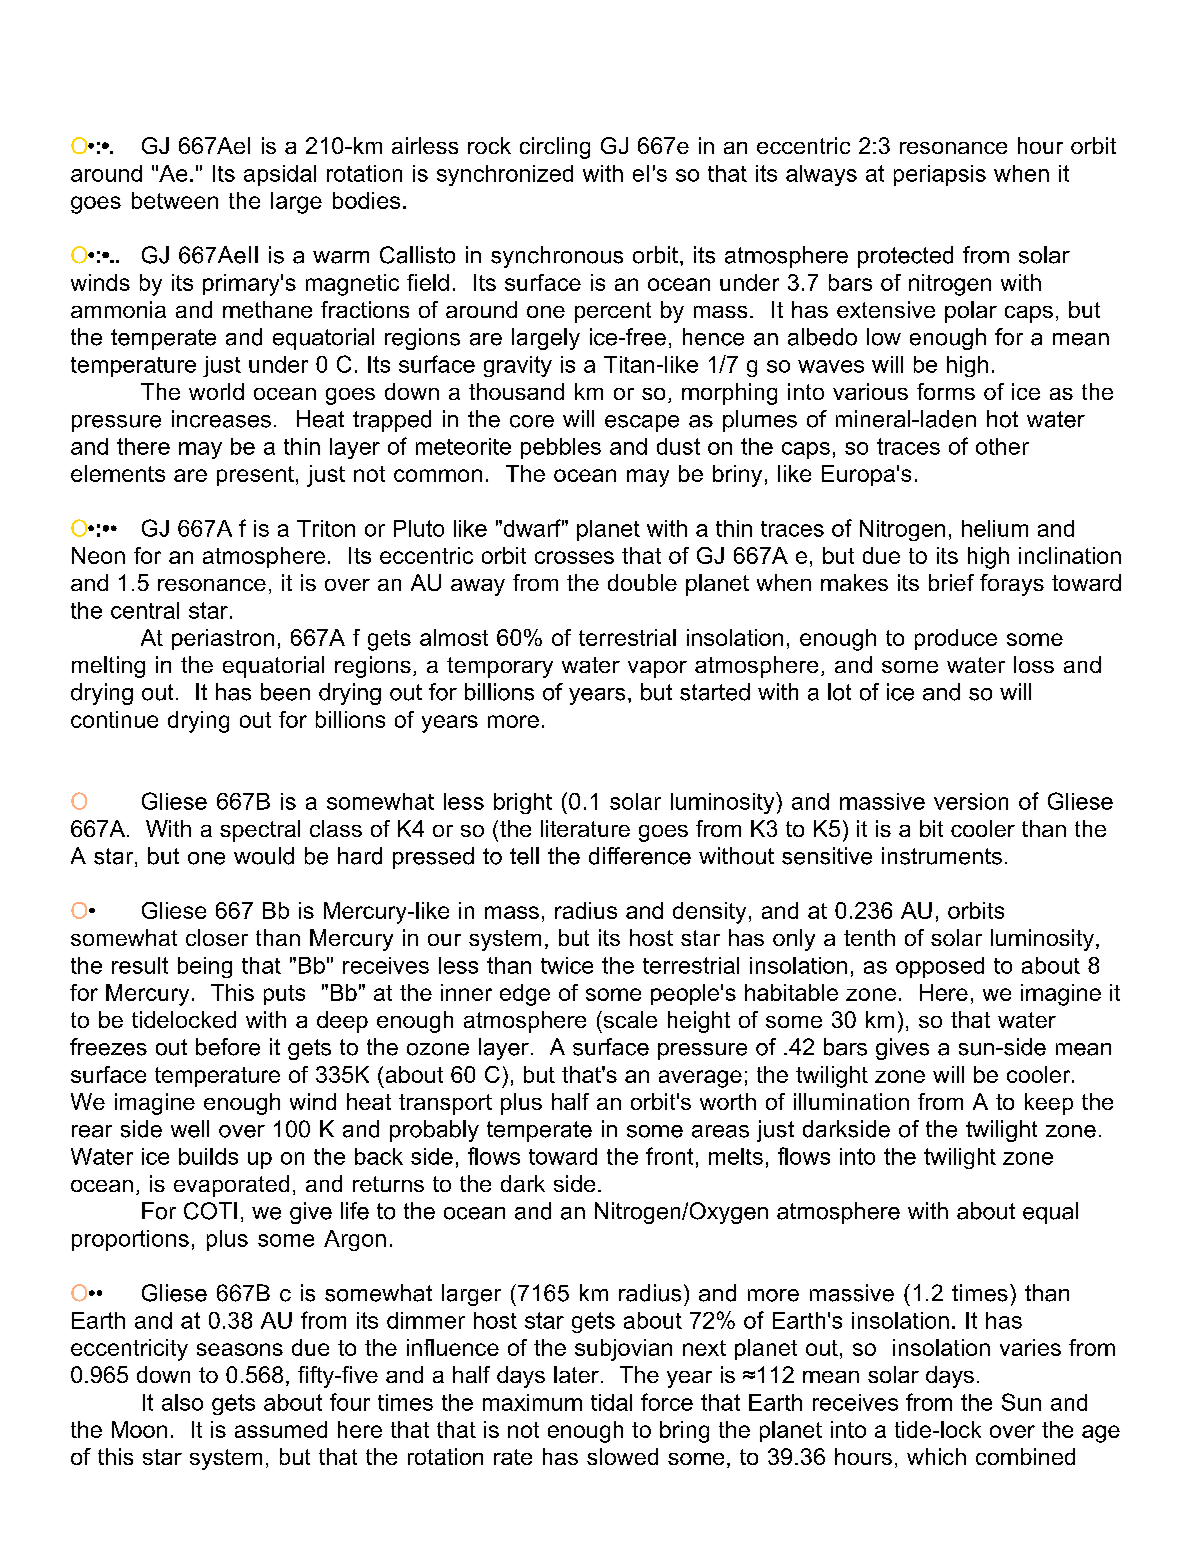 Image resolution: width=1194 pixels, height=1545 pixels. What do you see at coordinates (1050, 1213) in the screenshot?
I see `equal` at bounding box center [1050, 1213].
